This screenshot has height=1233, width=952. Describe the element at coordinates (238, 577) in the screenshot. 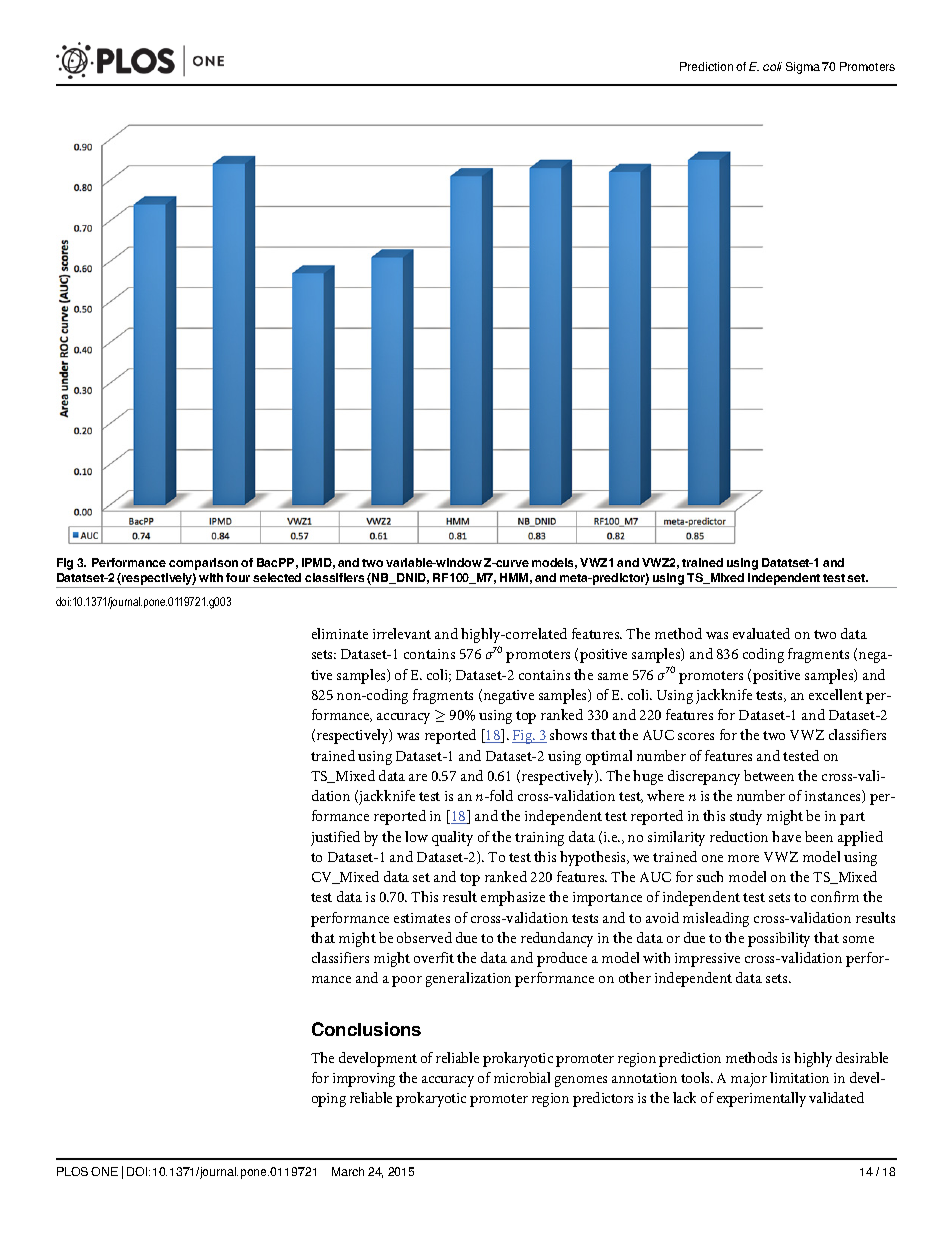

I see `four` at that location.
